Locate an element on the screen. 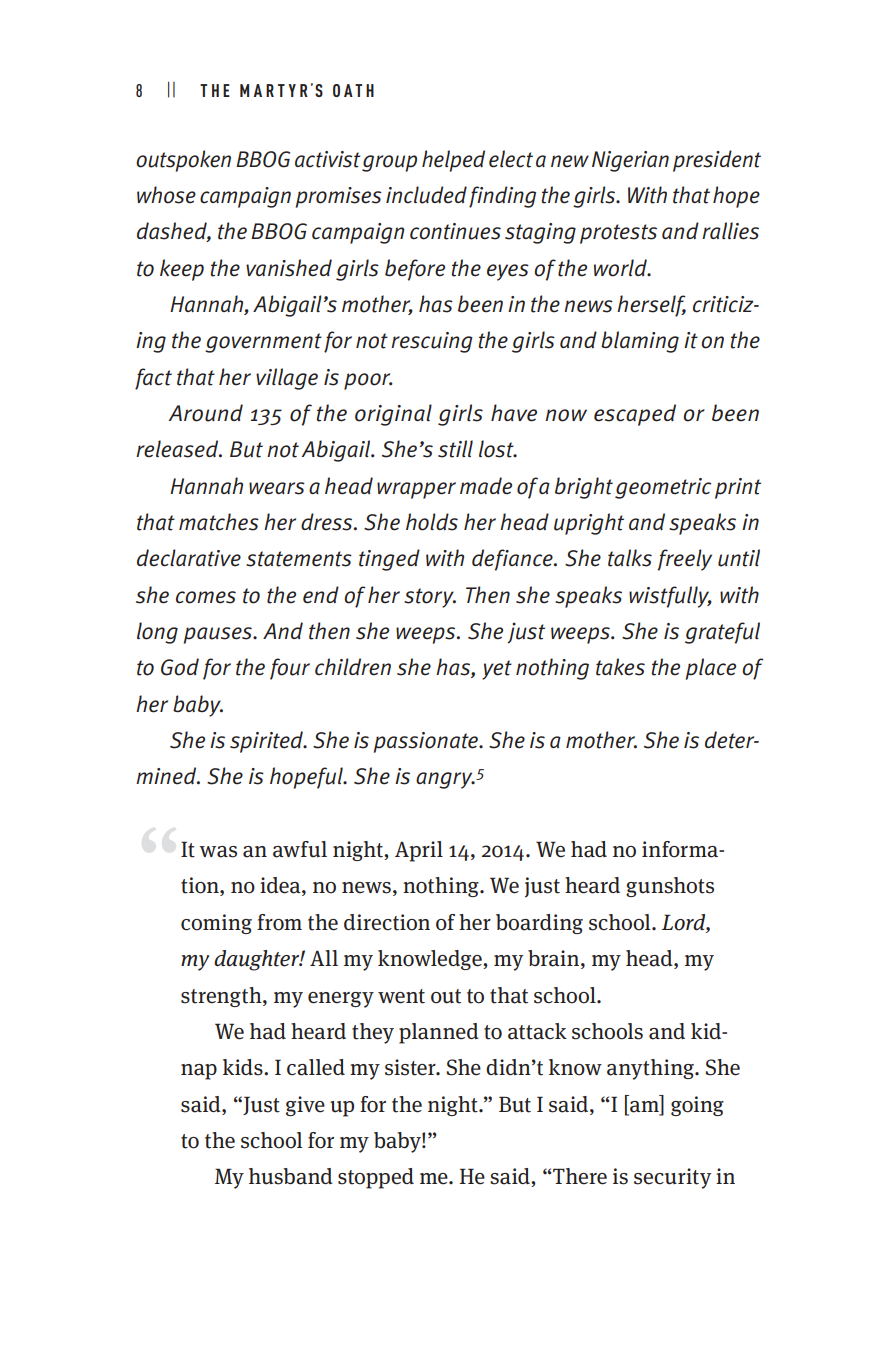 Image resolution: width=896 pixels, height=1345 pixels. coming is located at coordinates (216, 924).
